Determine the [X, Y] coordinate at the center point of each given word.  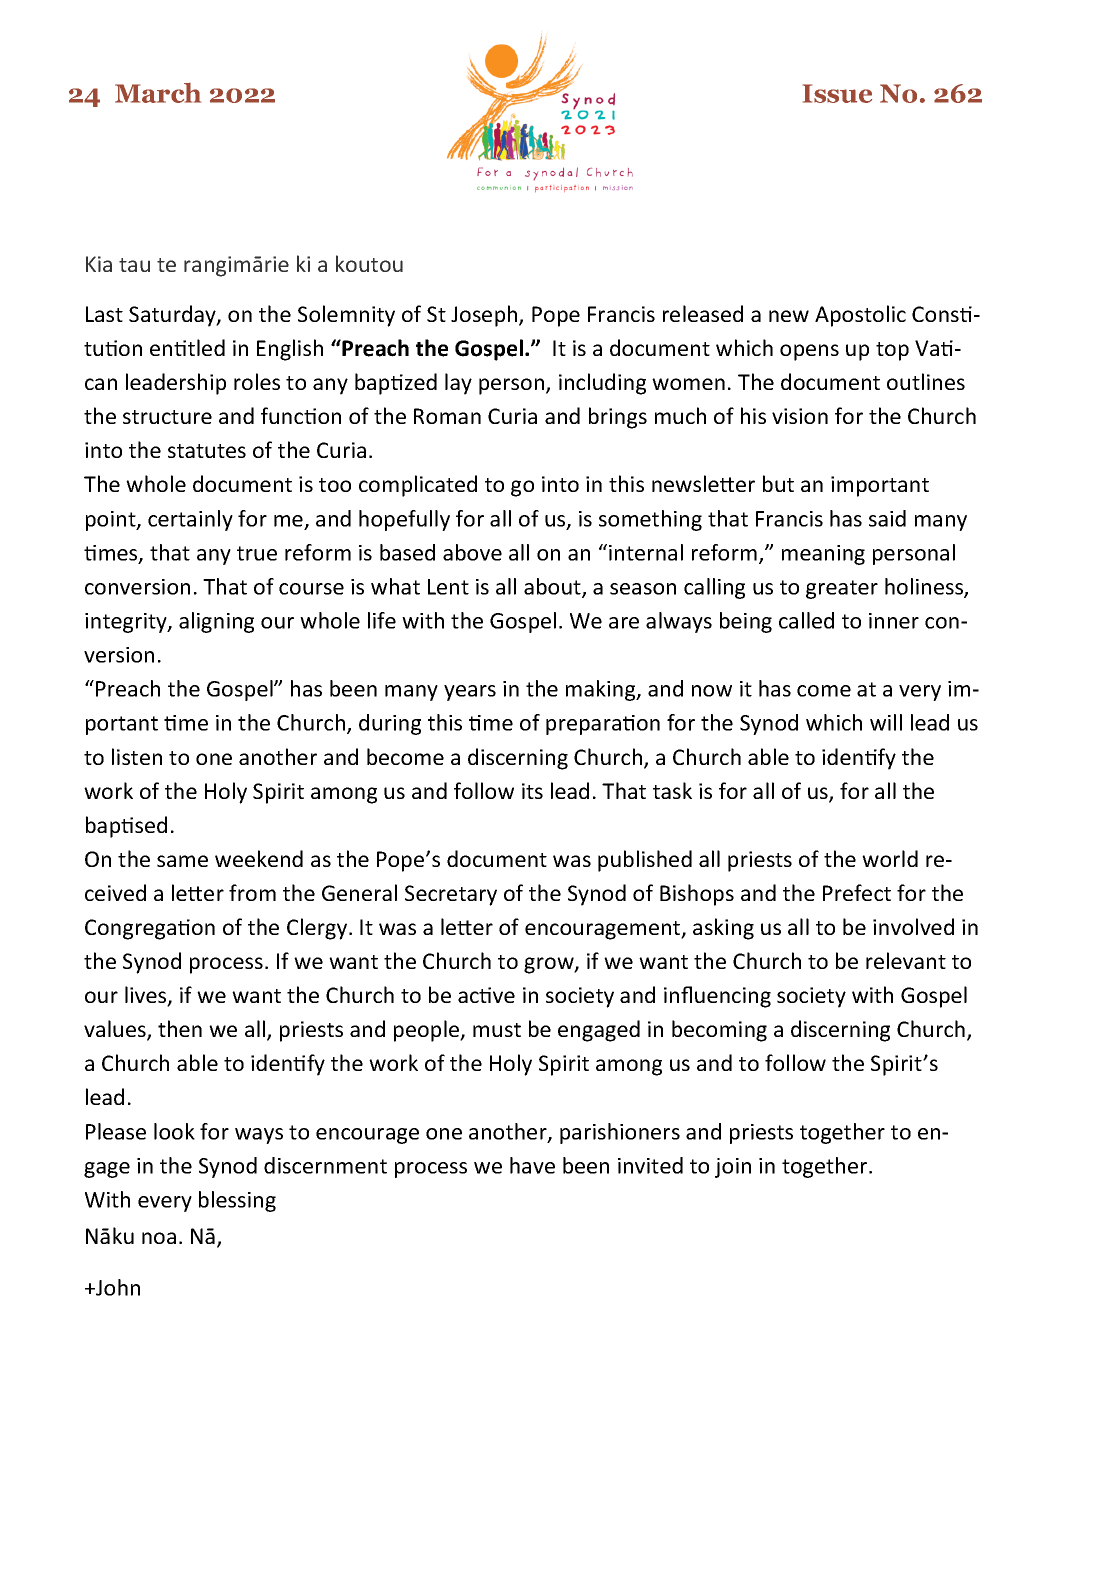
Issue [837, 93]
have [532, 1165]
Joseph [485, 316]
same [182, 861]
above [472, 552]
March [158, 93]
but [778, 483]
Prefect [857, 892]
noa [159, 1238]
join [733, 1168]
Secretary [451, 895]
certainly [190, 520]
